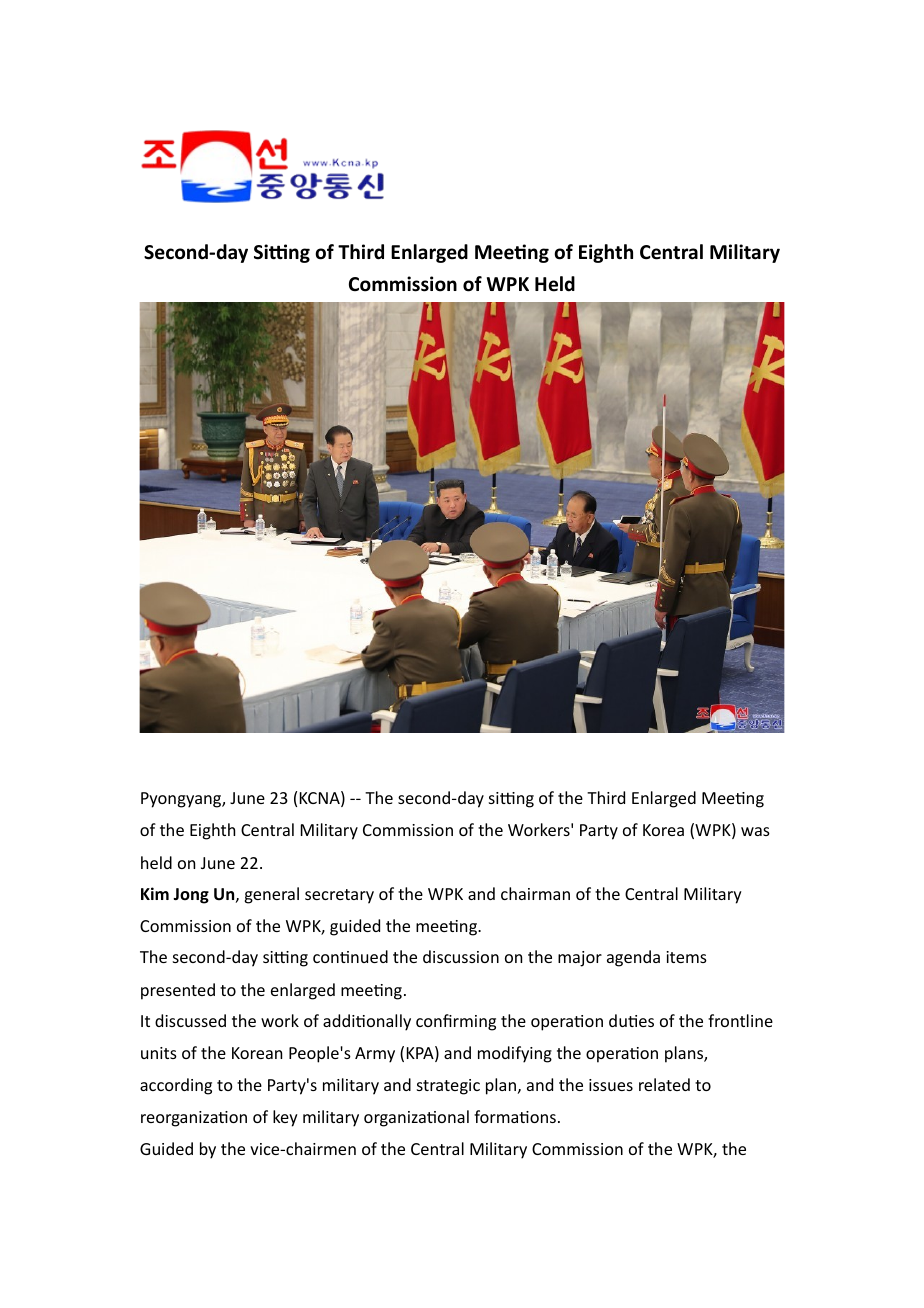 The height and width of the screenshot is (1308, 924). Describe the element at coordinates (664, 1084) in the screenshot. I see `related` at that location.
